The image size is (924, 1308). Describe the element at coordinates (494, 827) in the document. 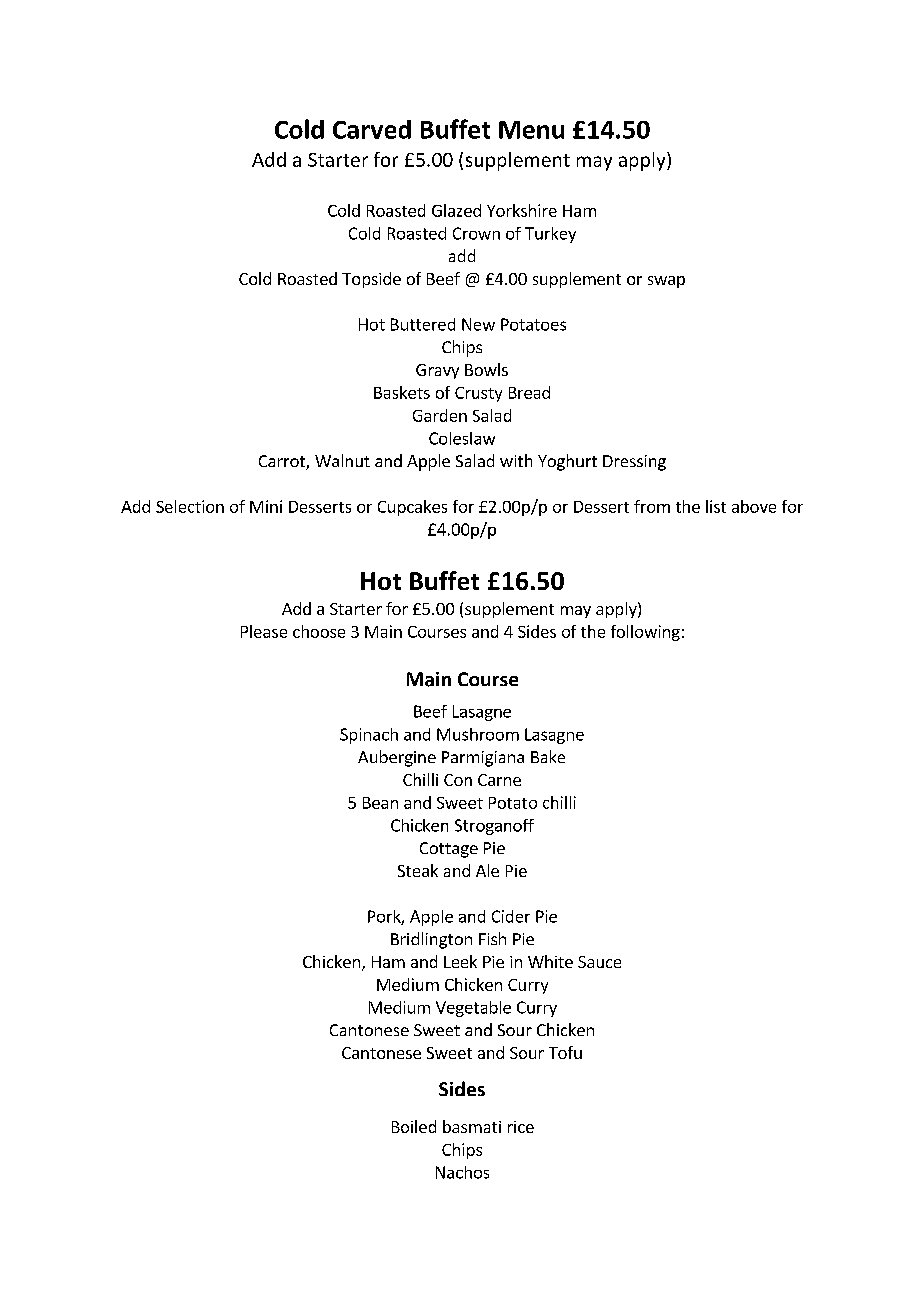

I see `Stroganoff` at that location.
